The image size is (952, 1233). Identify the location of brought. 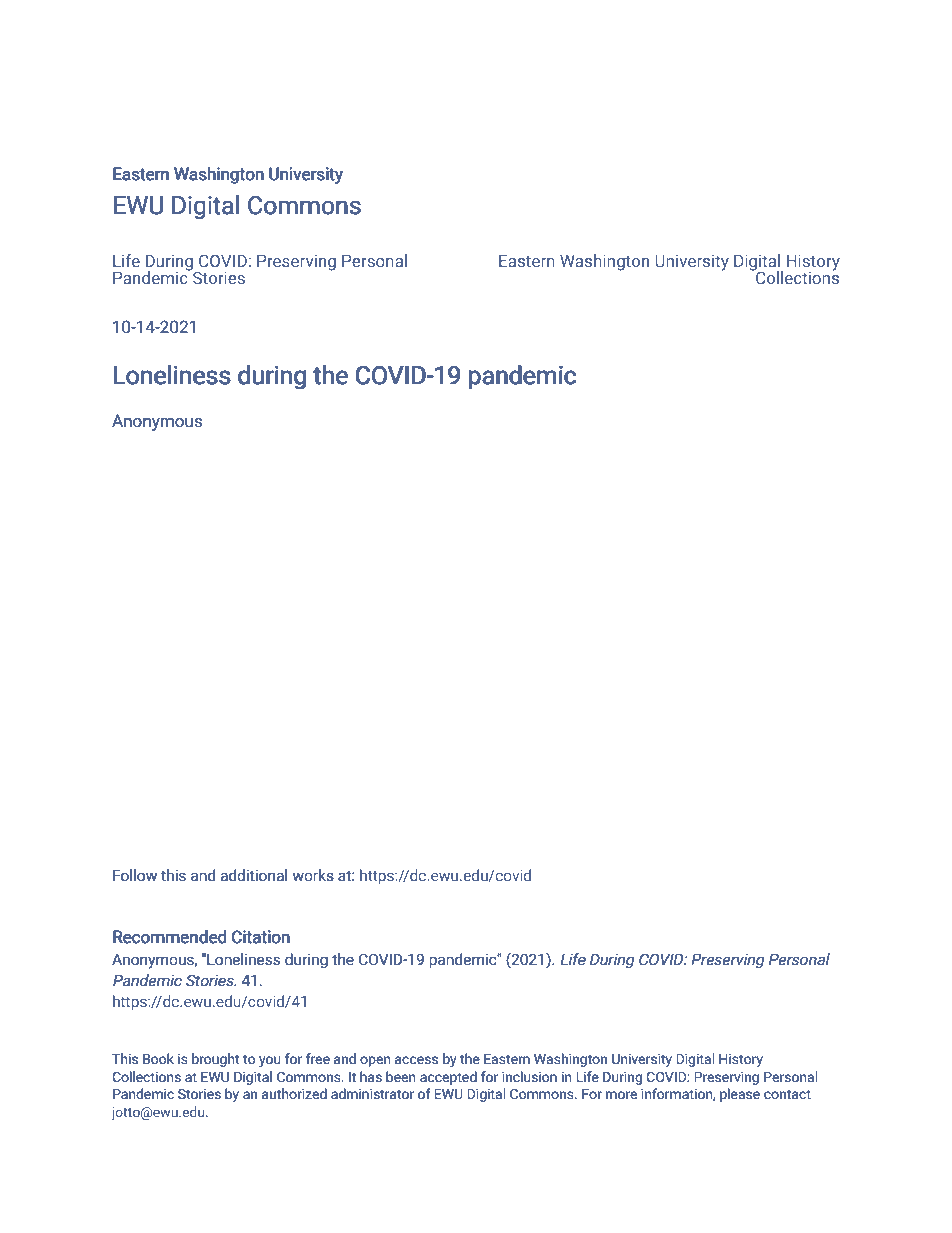
(215, 1060).
